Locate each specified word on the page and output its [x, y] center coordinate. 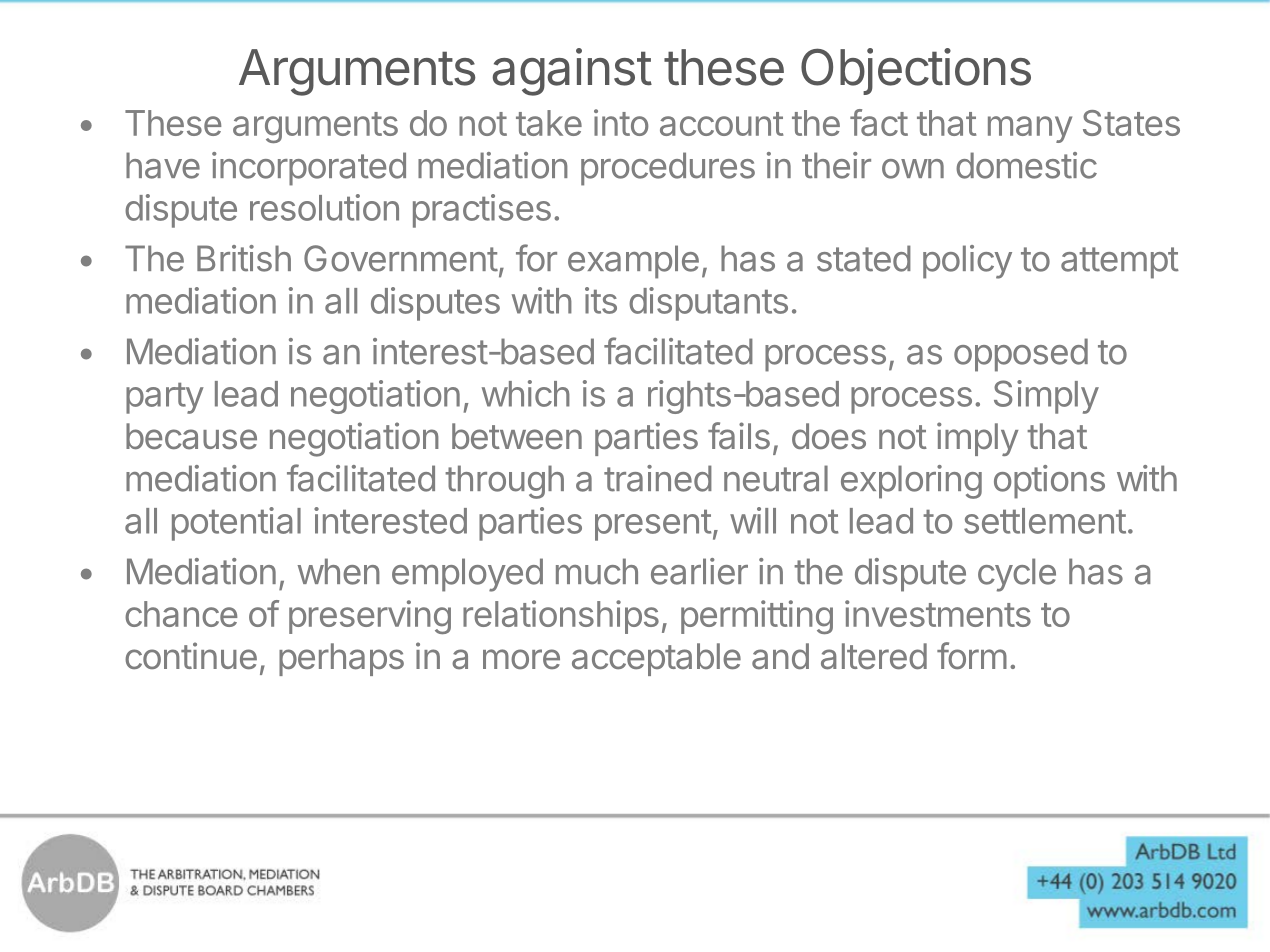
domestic [1026, 165]
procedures [668, 169]
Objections [916, 71]
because [191, 436]
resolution [324, 207]
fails [739, 436]
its [601, 300]
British [244, 258]
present [653, 525]
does [829, 436]
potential [236, 524]
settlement [1045, 521]
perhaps [341, 659]
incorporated [309, 169]
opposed [1021, 355]
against [572, 72]
